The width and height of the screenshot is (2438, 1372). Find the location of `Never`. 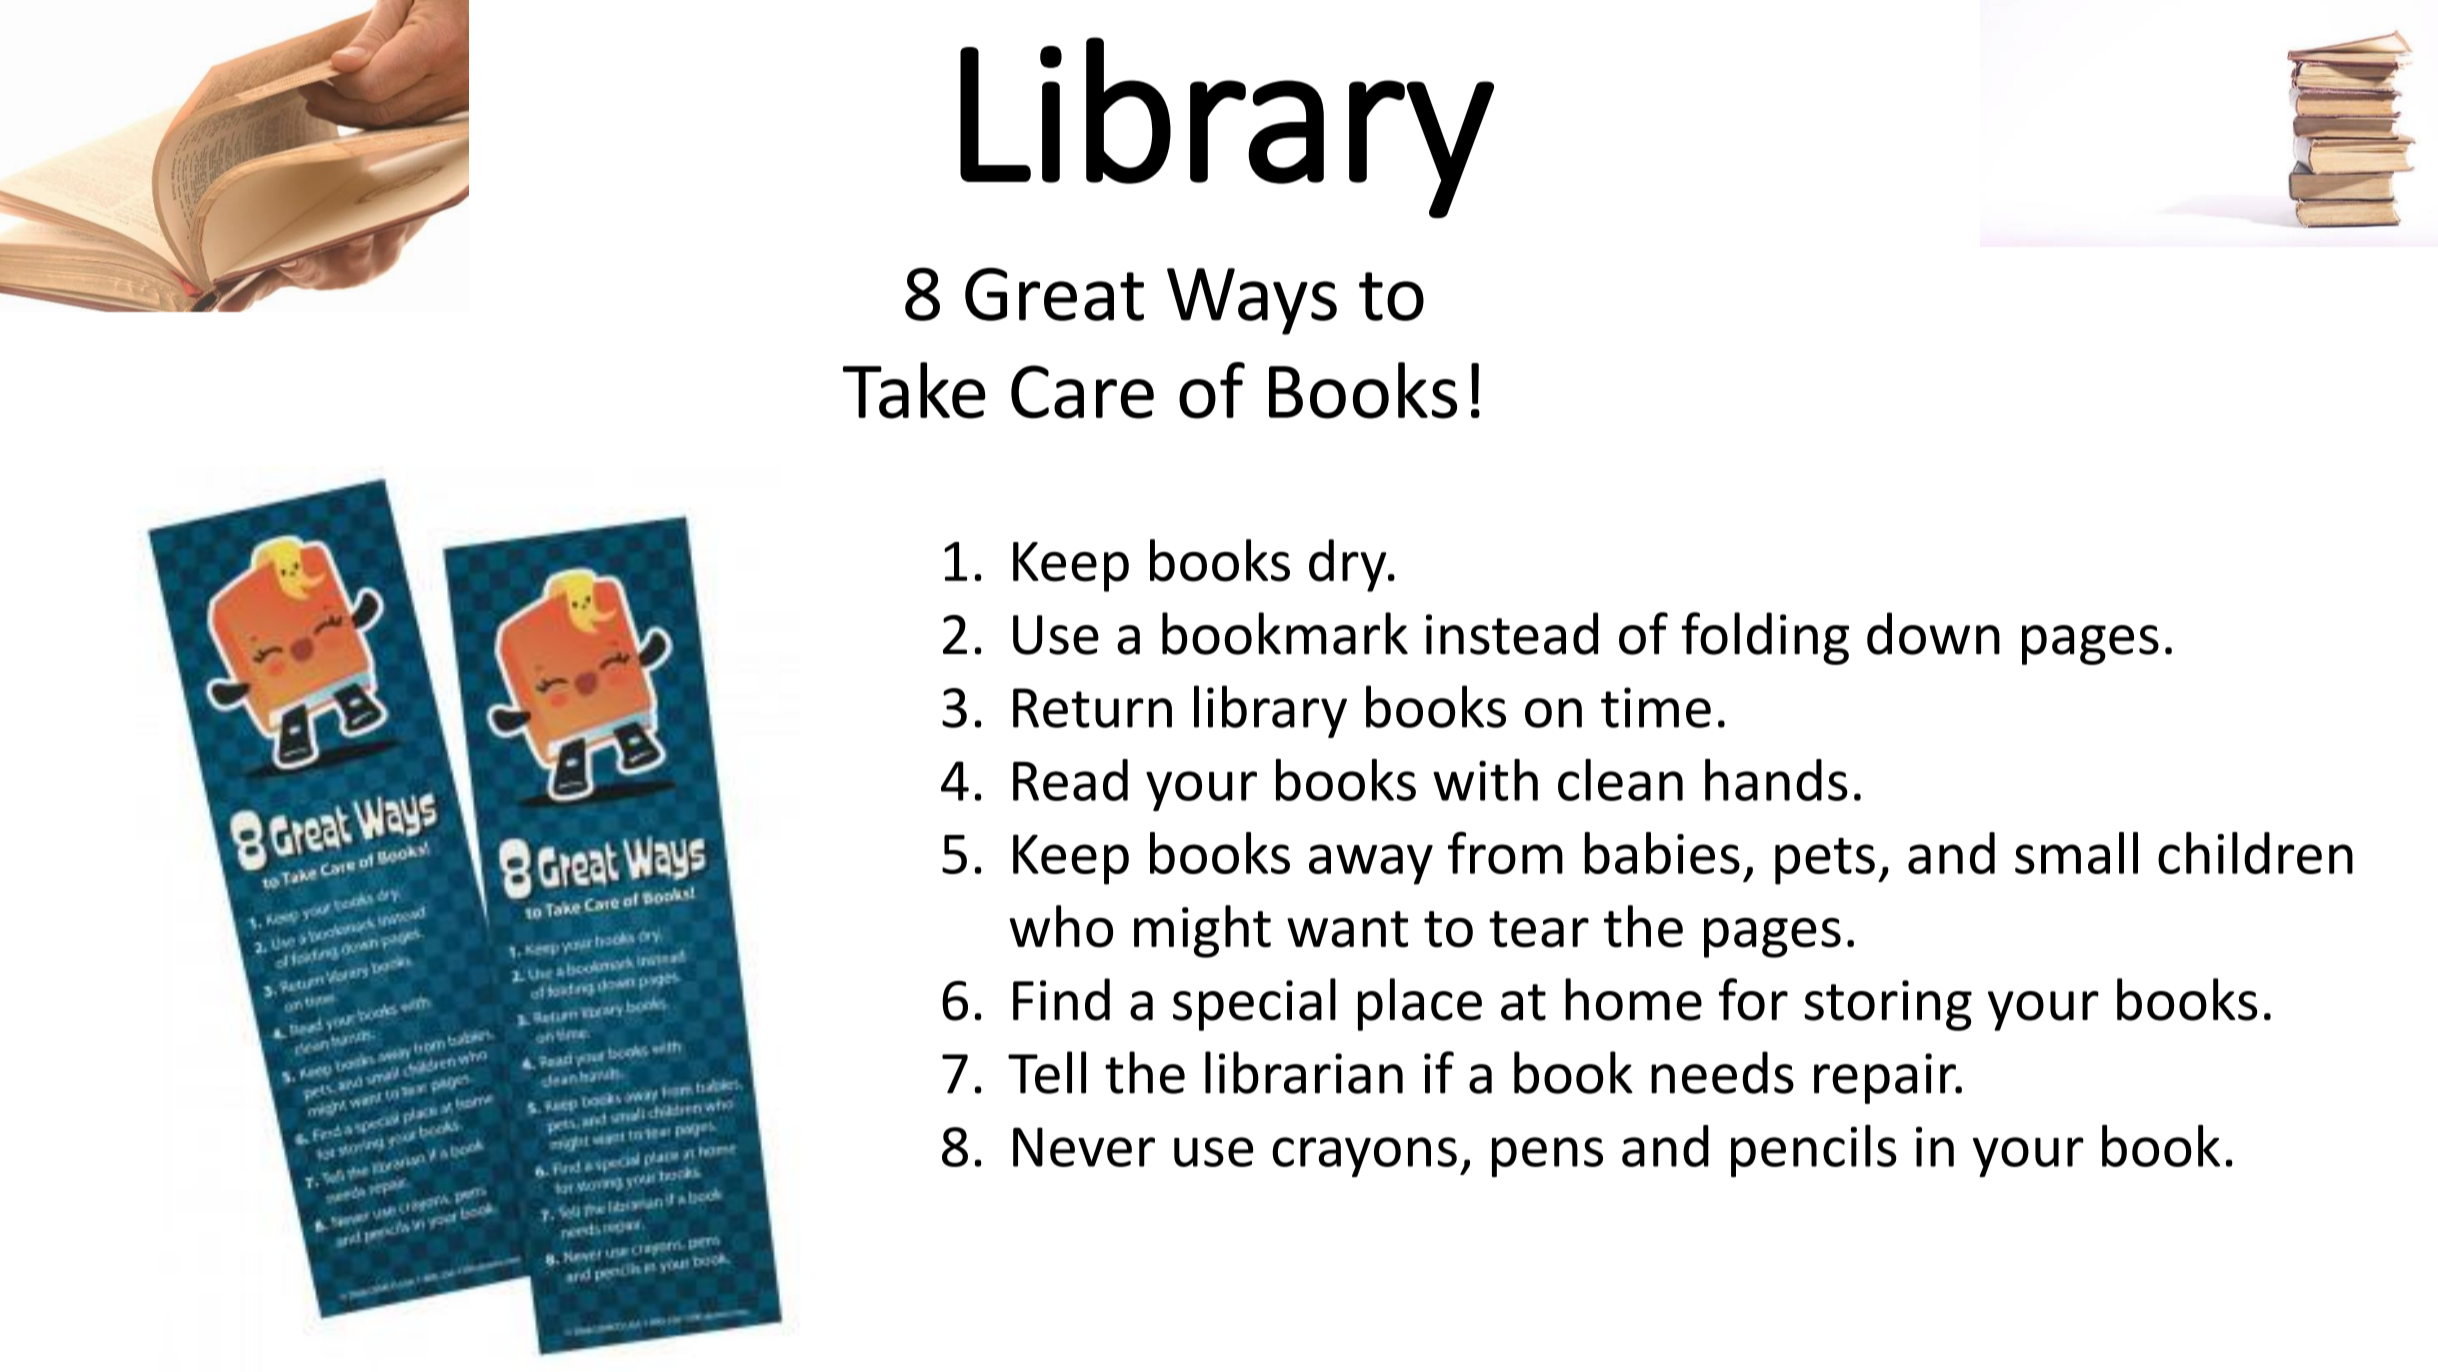

Never is located at coordinates (1084, 1147).
